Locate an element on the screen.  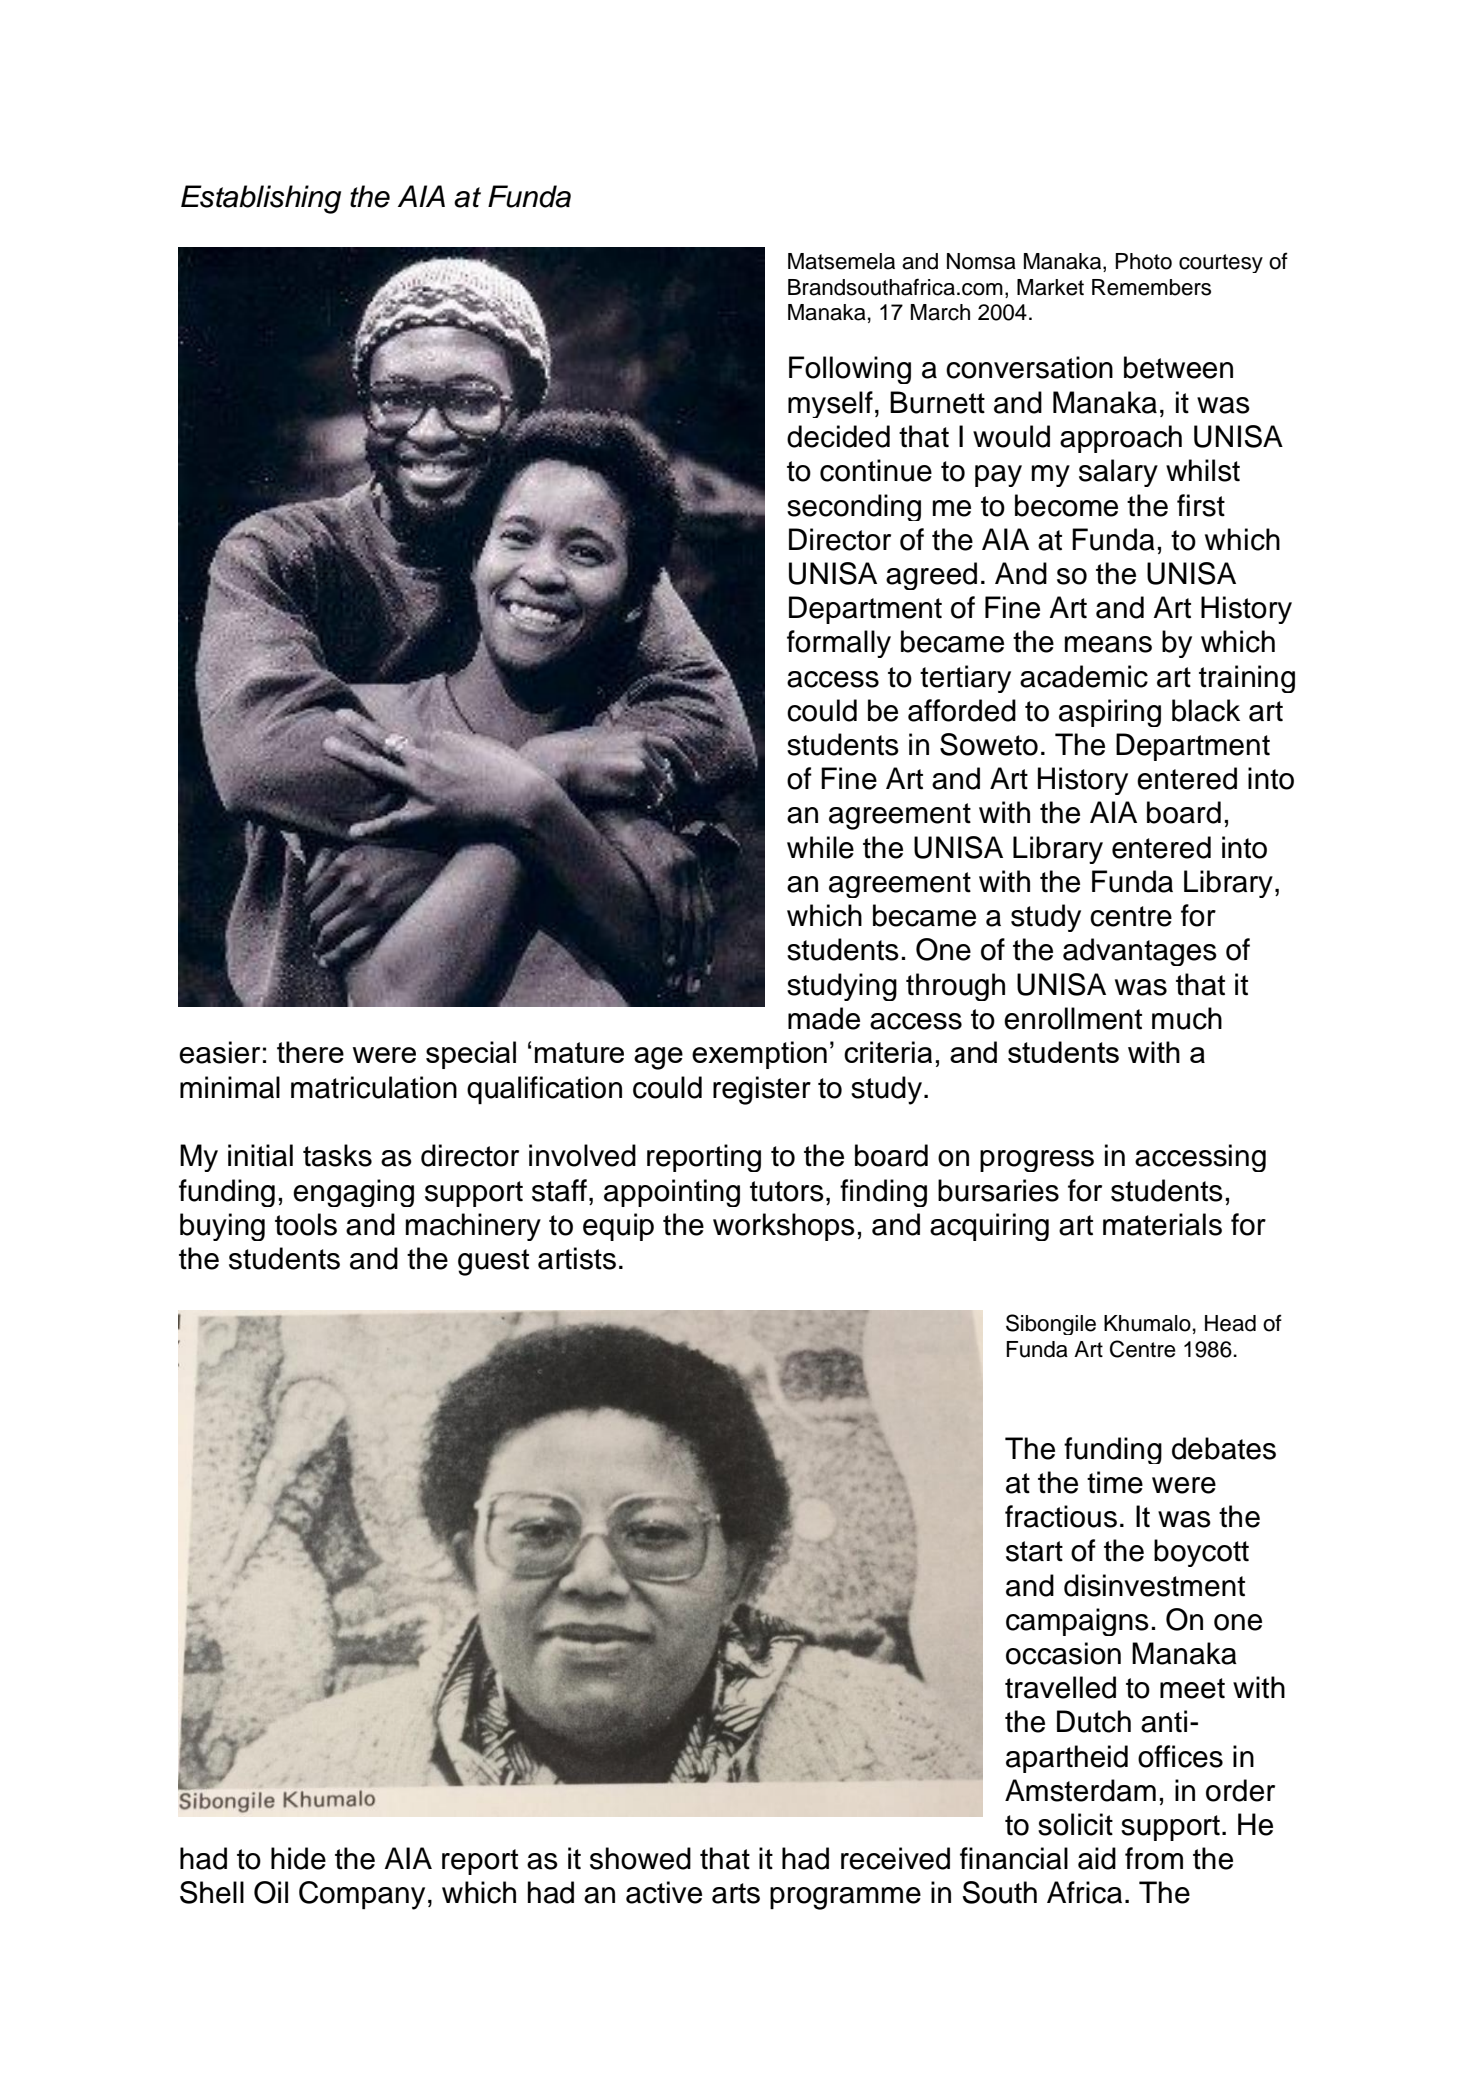
means is located at coordinates (1108, 644).
